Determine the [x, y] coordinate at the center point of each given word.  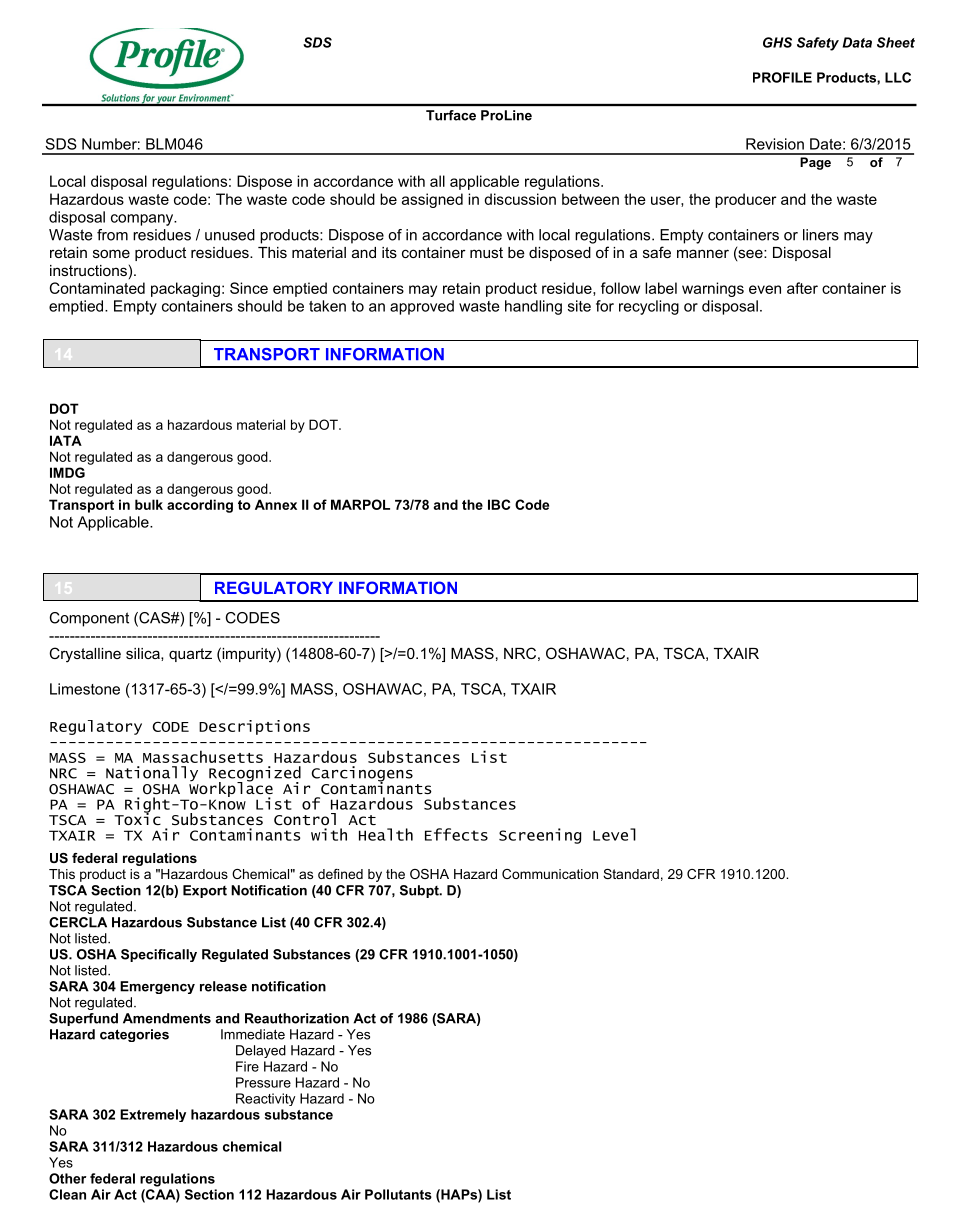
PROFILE [782, 77]
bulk [149, 504]
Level [614, 834]
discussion [520, 199]
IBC [499, 504]
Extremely [153, 1115]
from [112, 235]
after [802, 288]
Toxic [137, 817]
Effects [456, 834]
